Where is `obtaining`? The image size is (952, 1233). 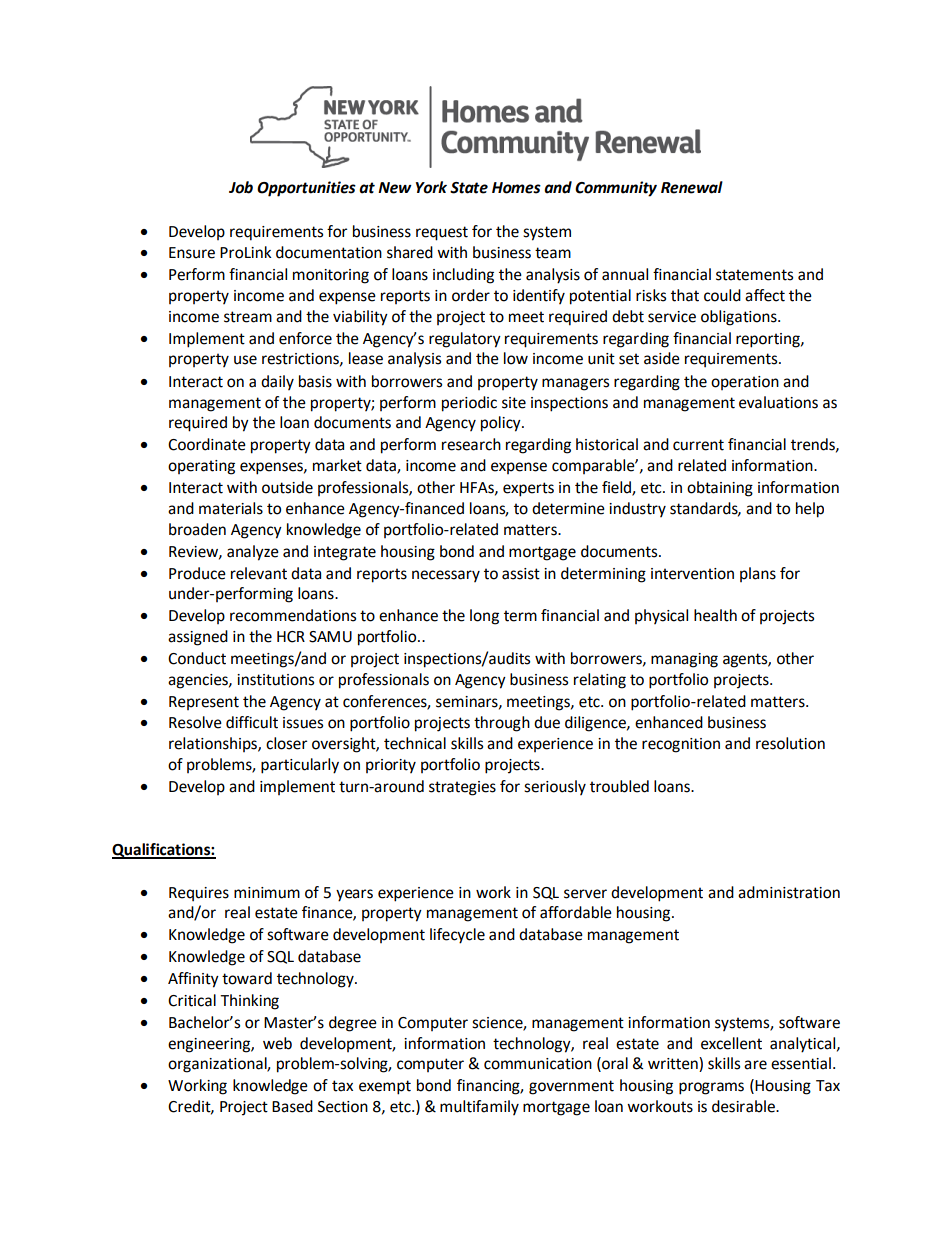 obtaining is located at coordinates (720, 489).
